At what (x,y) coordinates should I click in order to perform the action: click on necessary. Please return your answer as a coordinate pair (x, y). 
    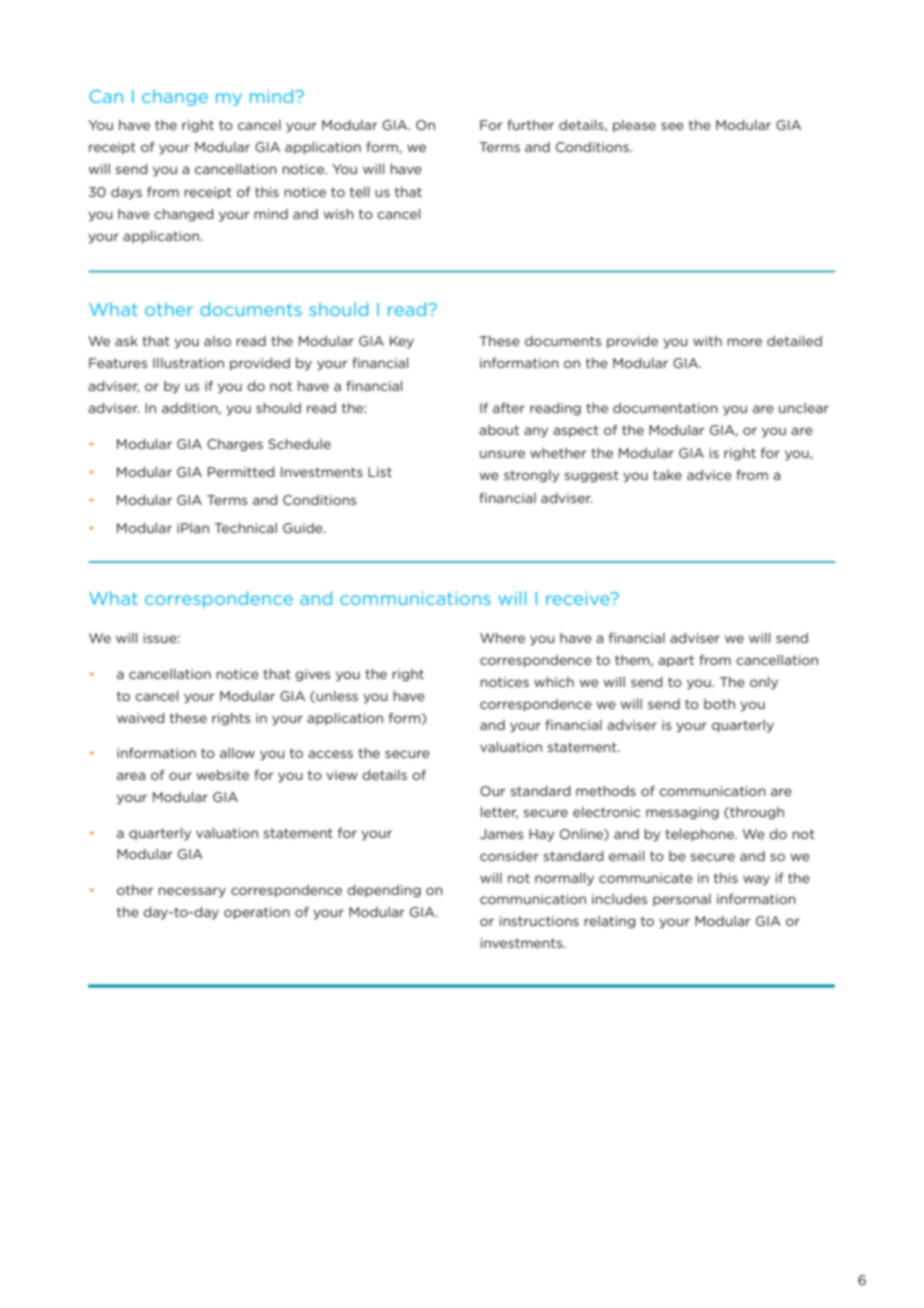
    Looking at the image, I should click on (192, 892).
